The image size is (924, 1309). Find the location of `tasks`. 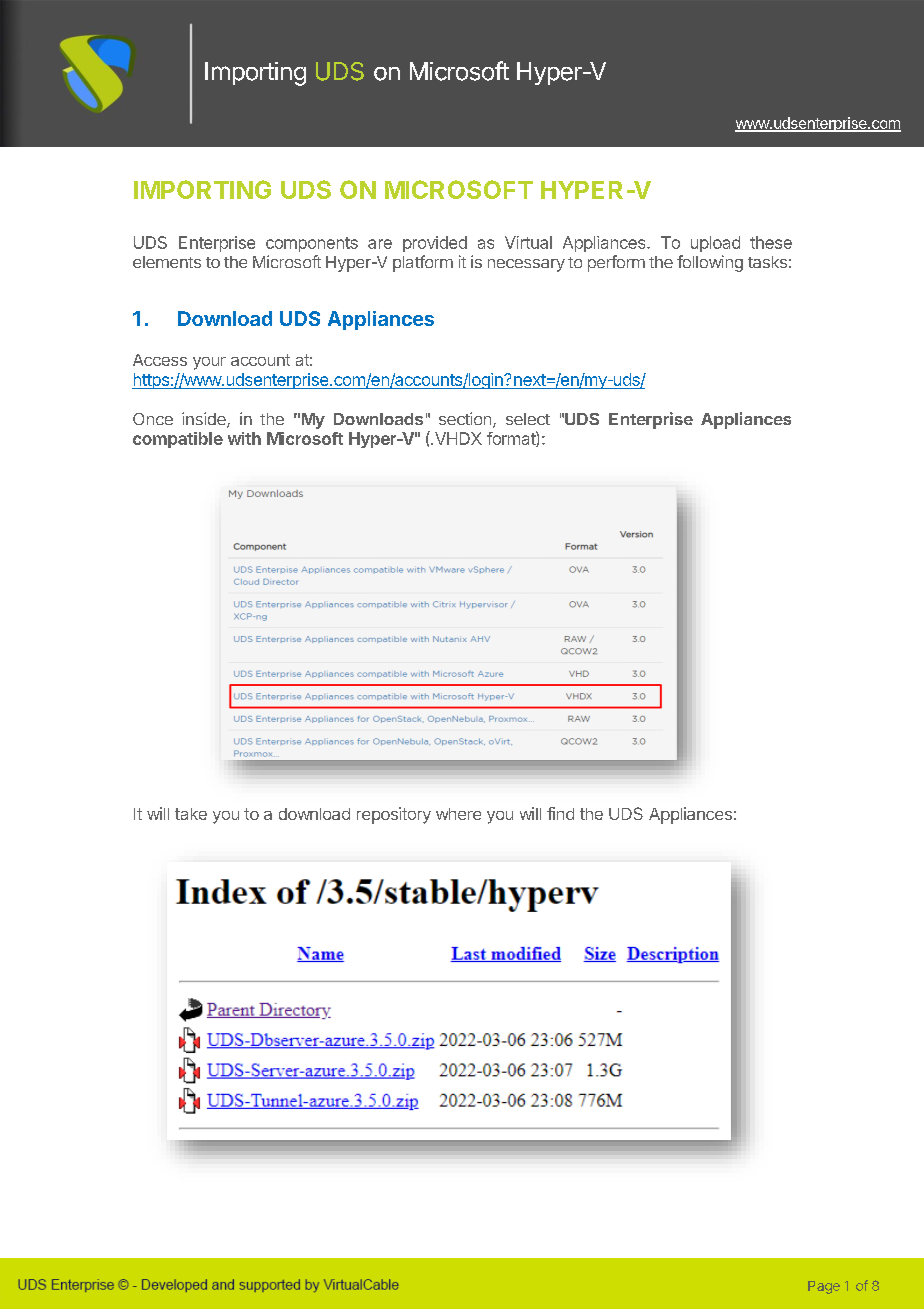

tasks is located at coordinates (767, 262).
